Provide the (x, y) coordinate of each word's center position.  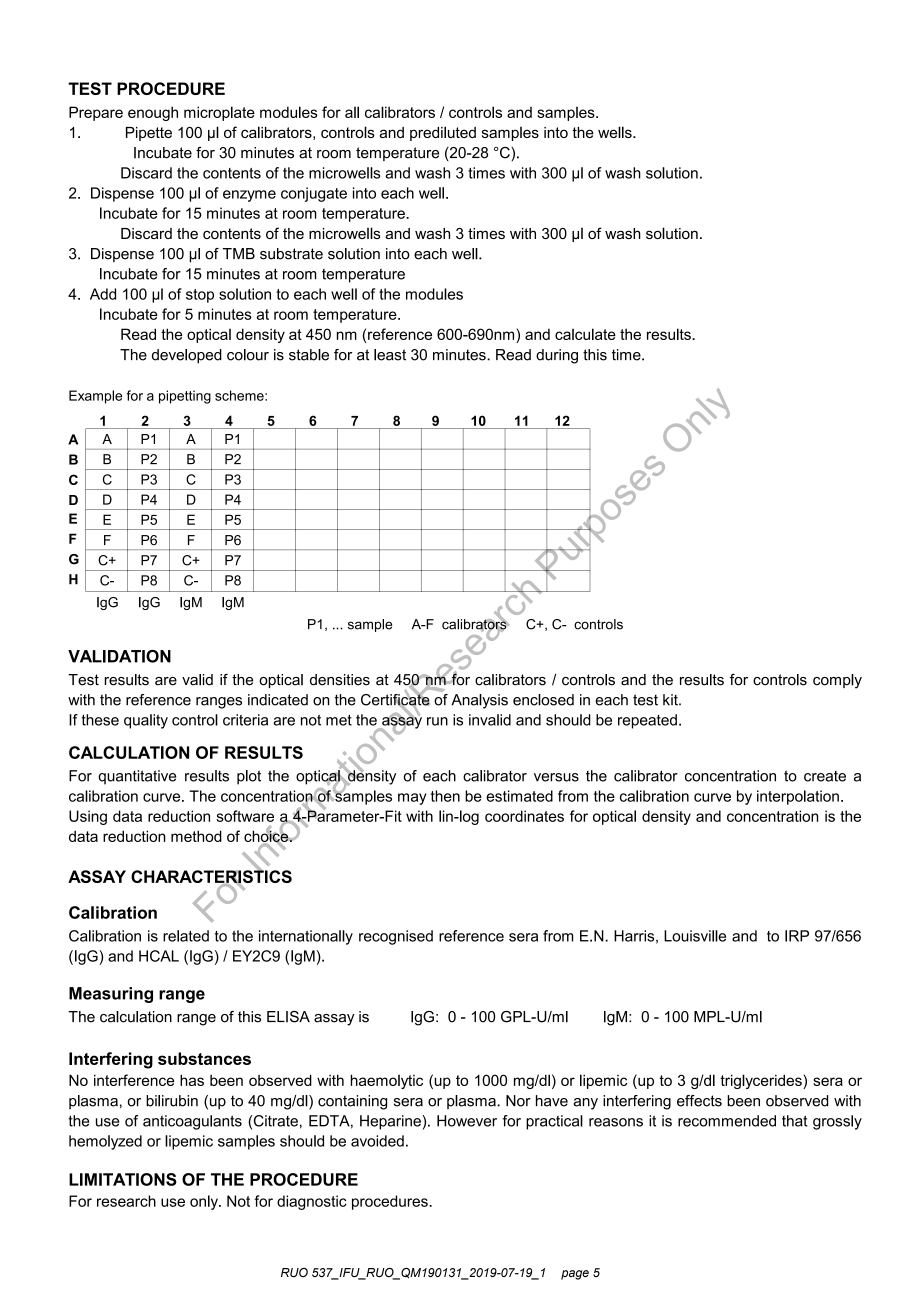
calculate (585, 334)
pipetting (185, 397)
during (557, 356)
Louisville (695, 936)
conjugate (314, 194)
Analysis (479, 701)
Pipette (149, 134)
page (575, 1275)
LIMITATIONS (123, 1179)
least (390, 355)
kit (671, 700)
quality (146, 721)
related (186, 936)
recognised (396, 937)
